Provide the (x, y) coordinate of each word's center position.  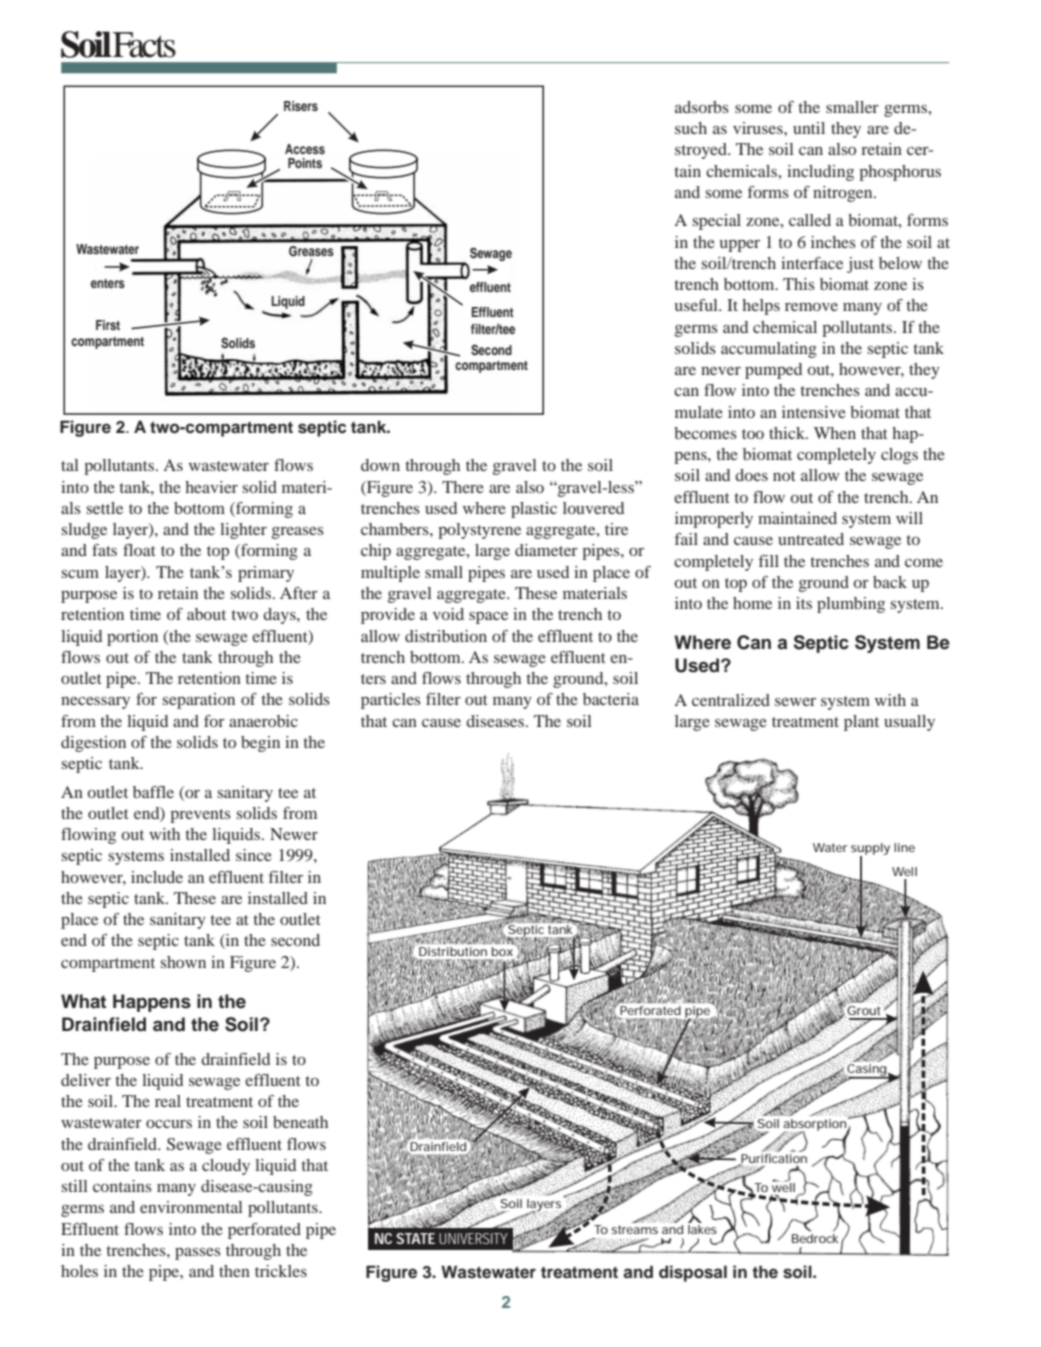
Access (305, 149)
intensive (814, 412)
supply (870, 850)
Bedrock (815, 1238)
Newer (294, 834)
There (463, 487)
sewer (795, 702)
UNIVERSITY (473, 1238)
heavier (211, 487)
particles (391, 701)
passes (198, 1254)
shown (183, 962)
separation (199, 701)
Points (305, 163)
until (809, 128)
